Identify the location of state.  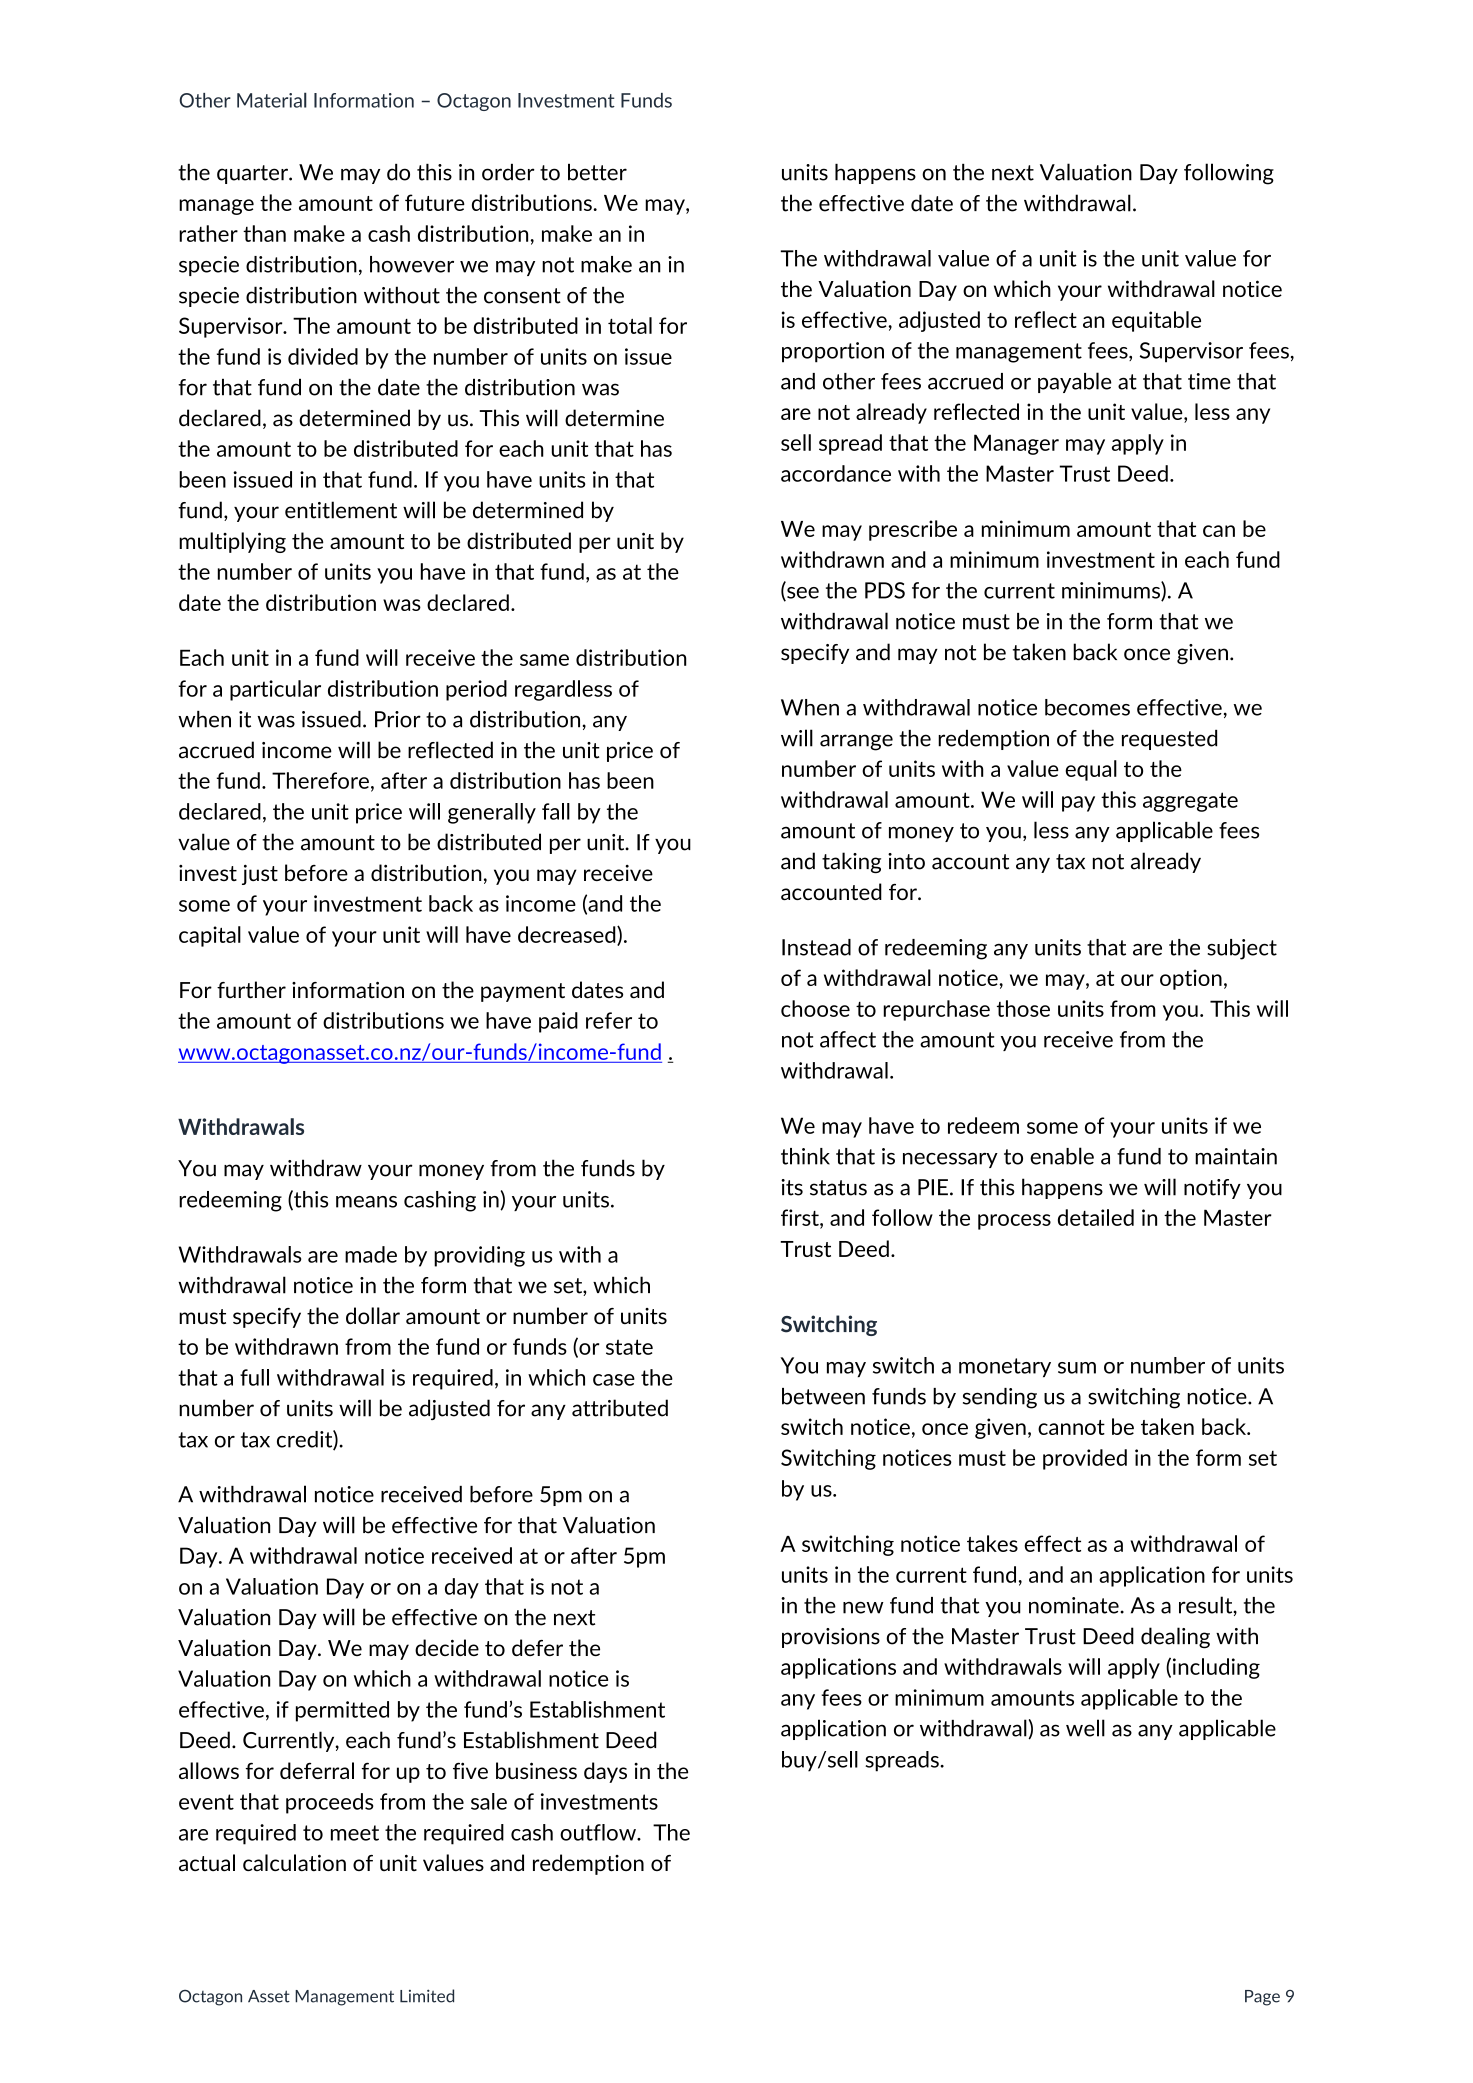
(629, 1347).
